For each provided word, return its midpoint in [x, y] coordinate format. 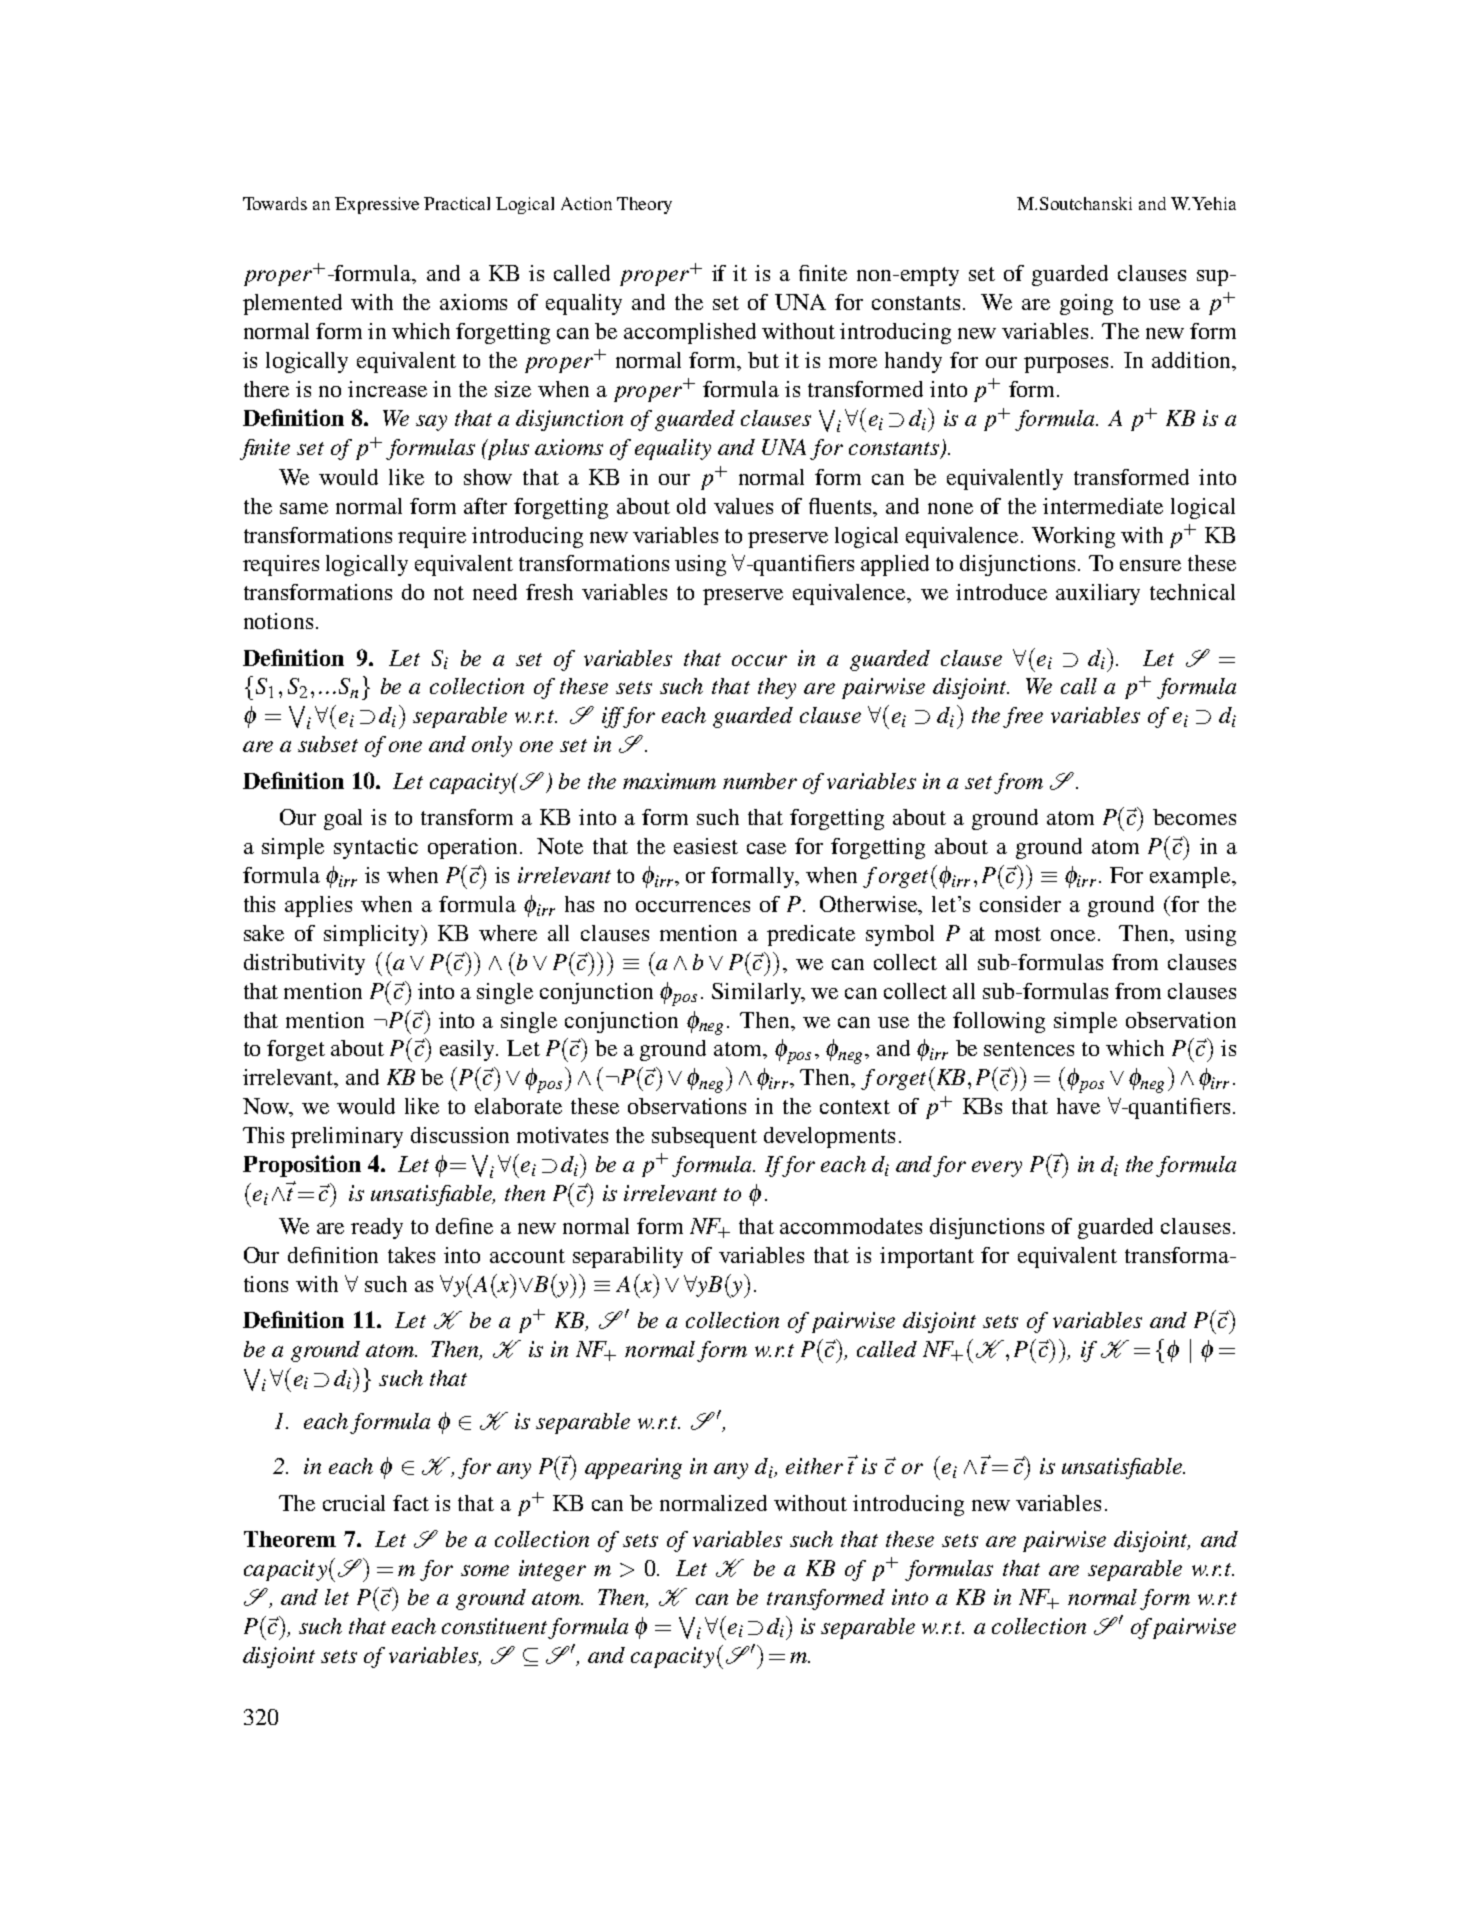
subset [328, 744]
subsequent [704, 1137]
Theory [644, 205]
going [1086, 304]
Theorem [290, 1539]
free [1023, 717]
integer [552, 1570]
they [777, 688]
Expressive [377, 205]
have [1078, 1106]
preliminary [347, 1137]
